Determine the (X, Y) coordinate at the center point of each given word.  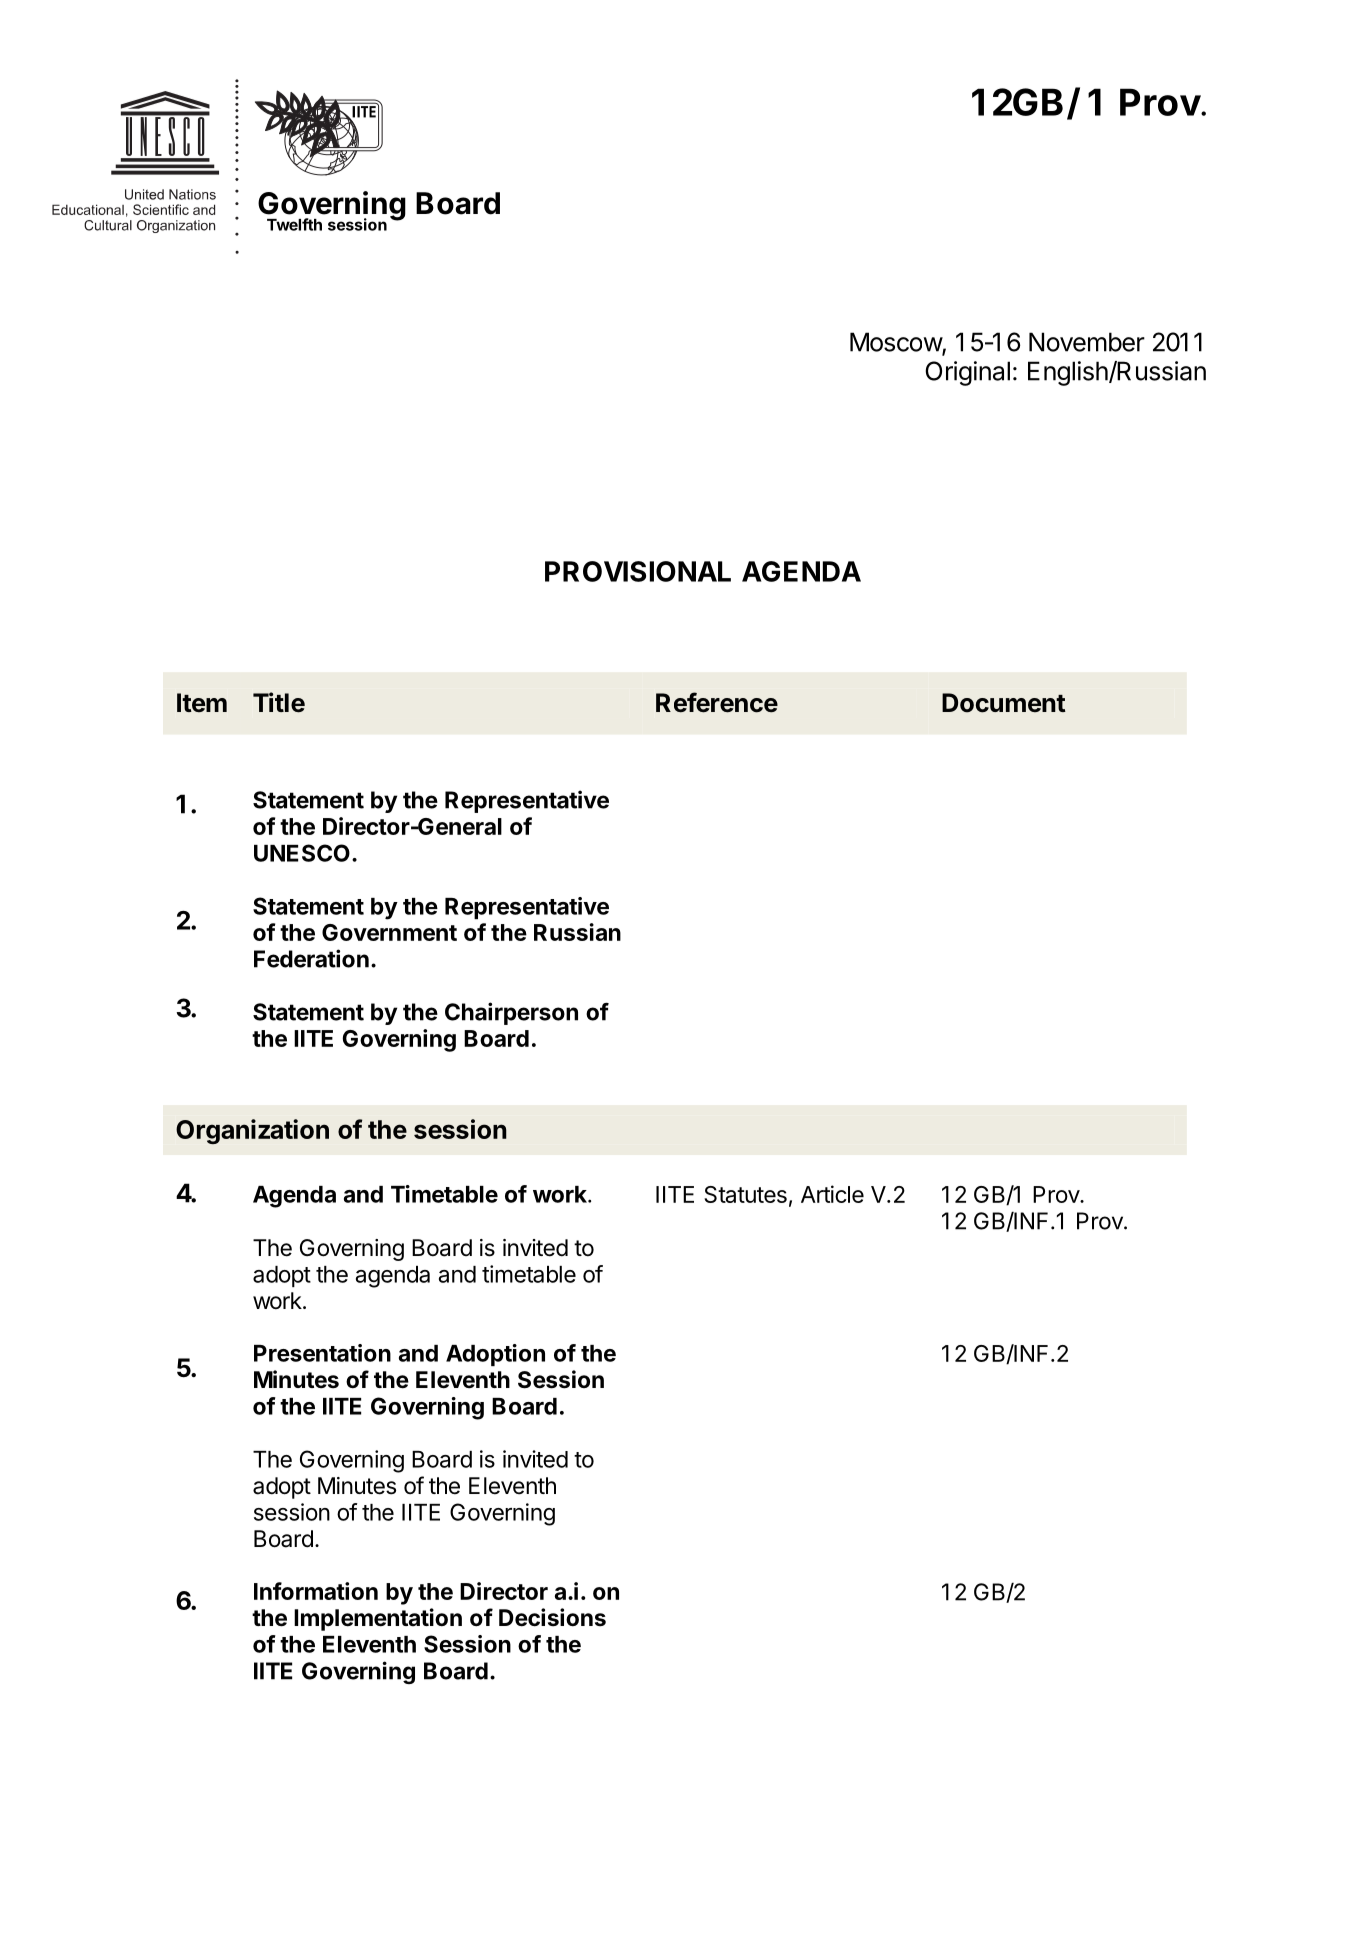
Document (1004, 703)
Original (967, 373)
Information (316, 1591)
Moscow (896, 343)
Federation (311, 958)
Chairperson (511, 1013)
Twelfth (294, 224)
